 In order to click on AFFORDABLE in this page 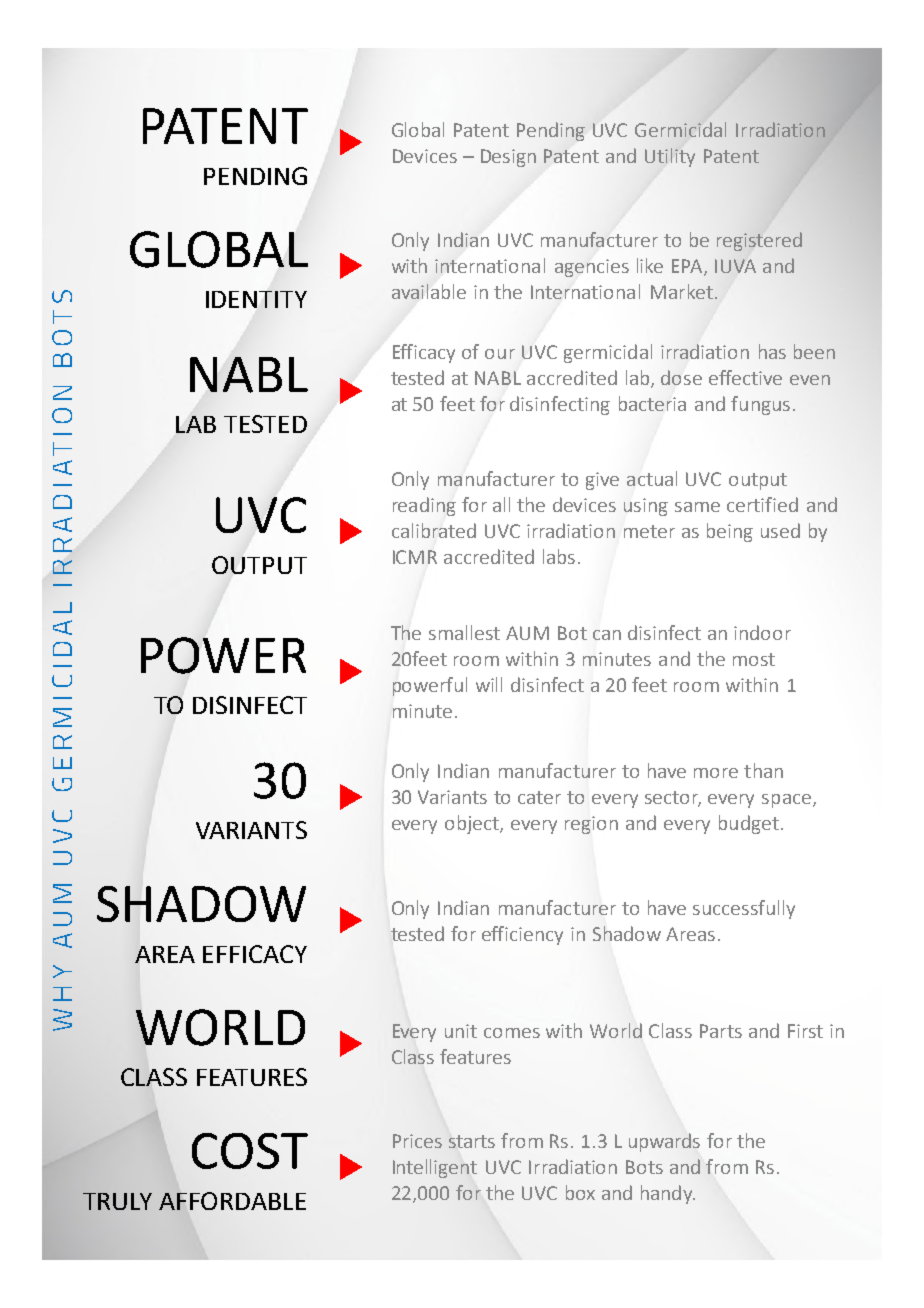, I will do `click(232, 1201)`.
